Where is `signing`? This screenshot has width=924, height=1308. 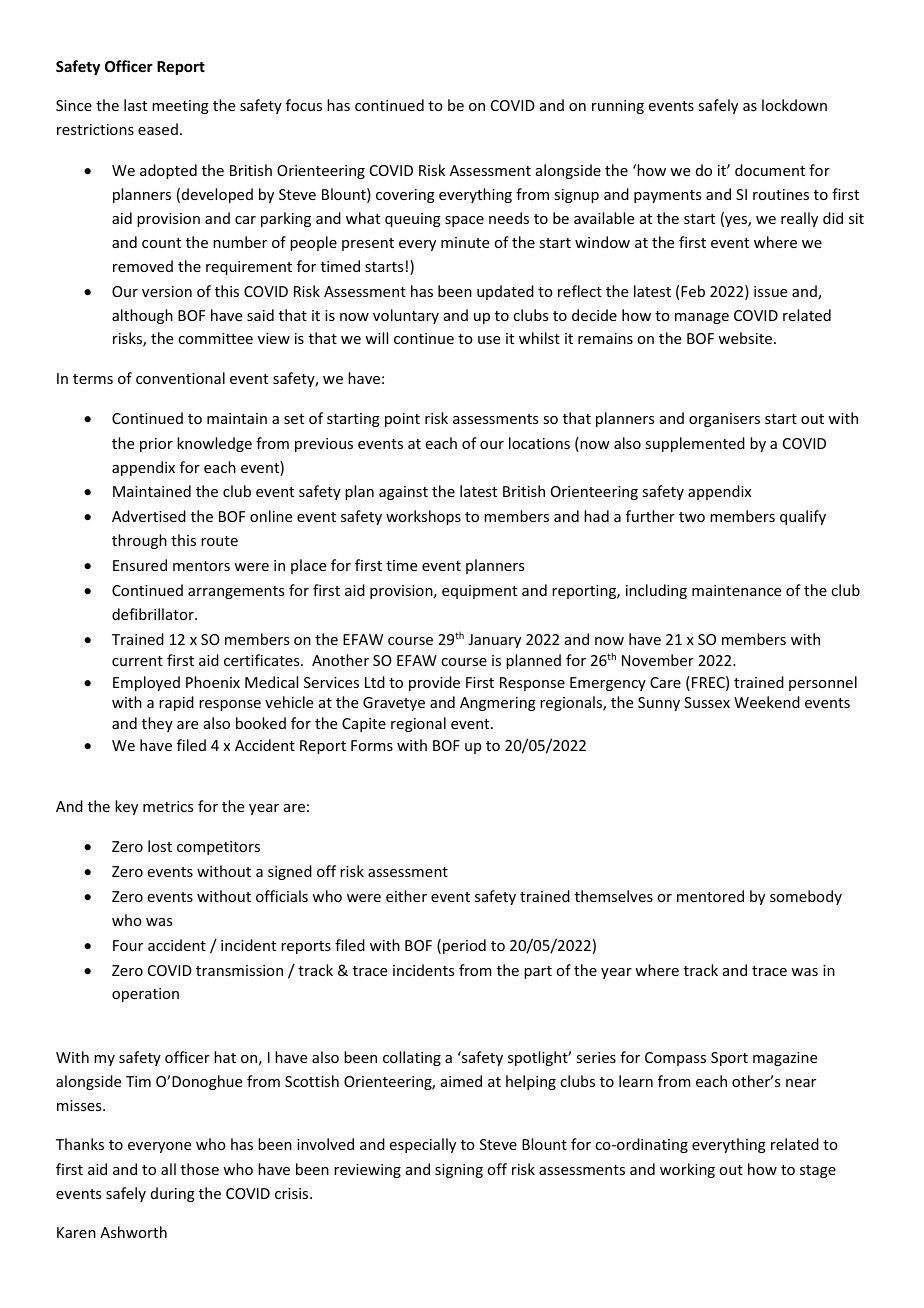
signing is located at coordinates (459, 1171).
